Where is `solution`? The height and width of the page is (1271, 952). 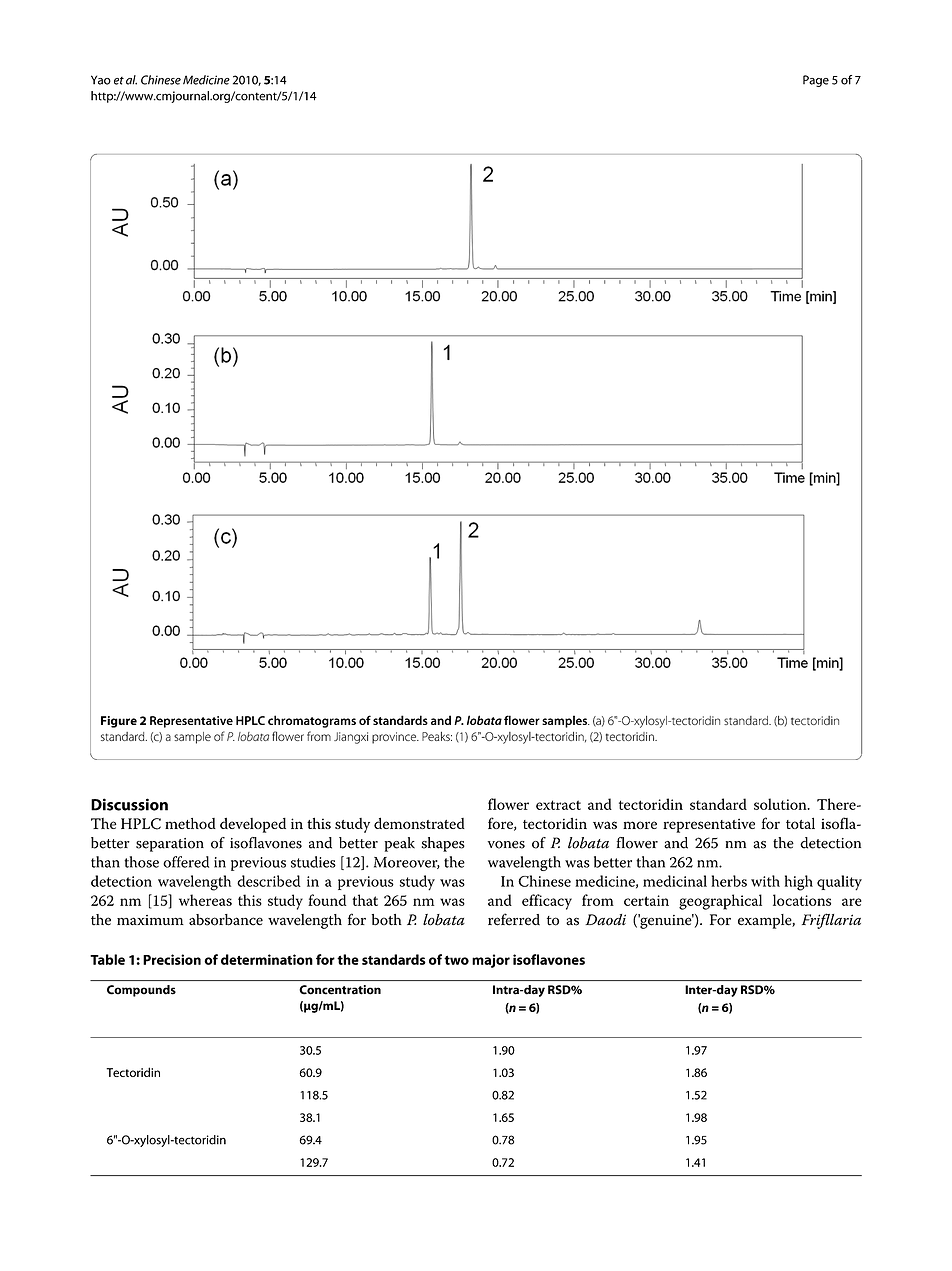
solution is located at coordinates (781, 804).
